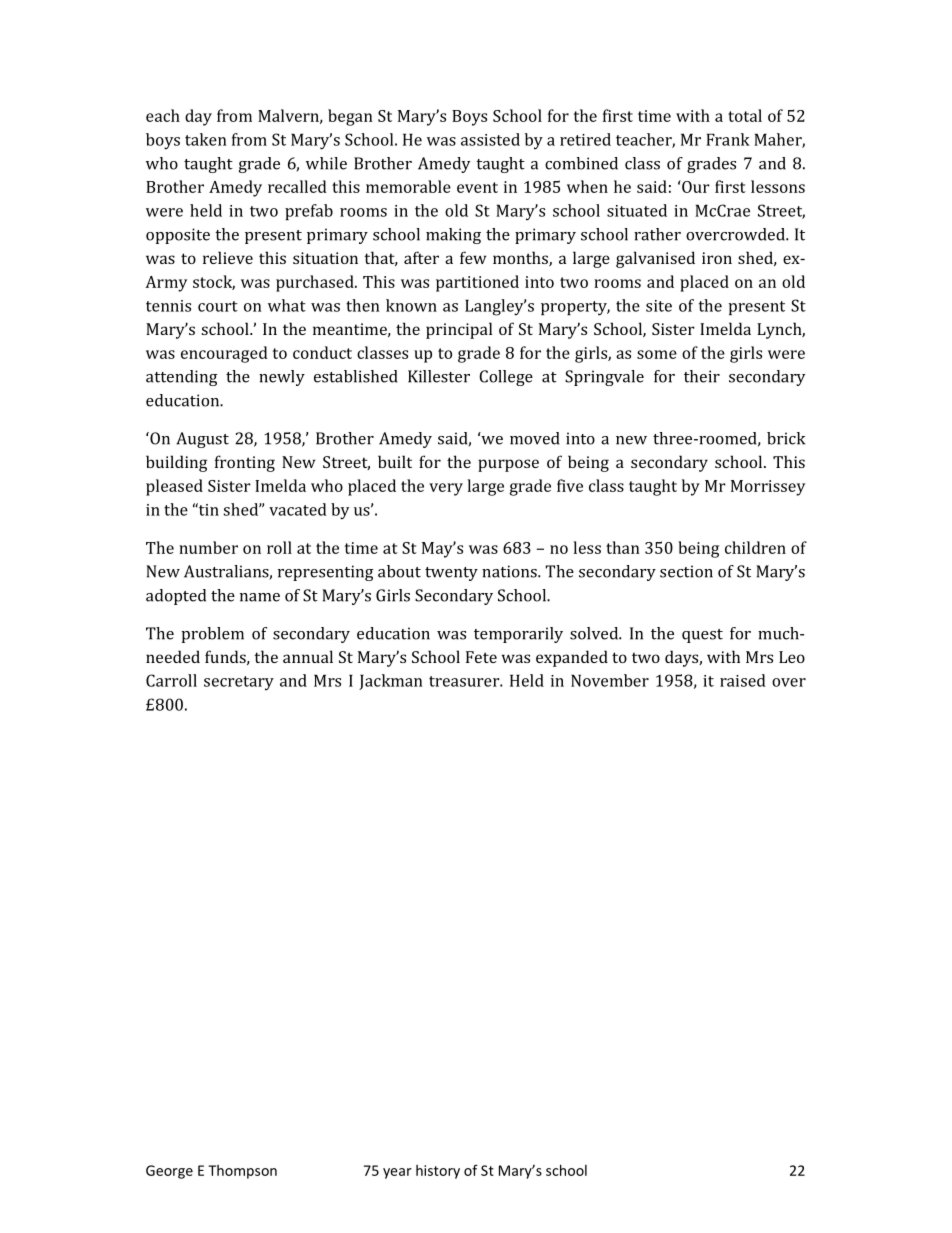 The height and width of the document is (1233, 952). Describe the element at coordinates (728, 139) in the document. I see `Frank` at that location.
